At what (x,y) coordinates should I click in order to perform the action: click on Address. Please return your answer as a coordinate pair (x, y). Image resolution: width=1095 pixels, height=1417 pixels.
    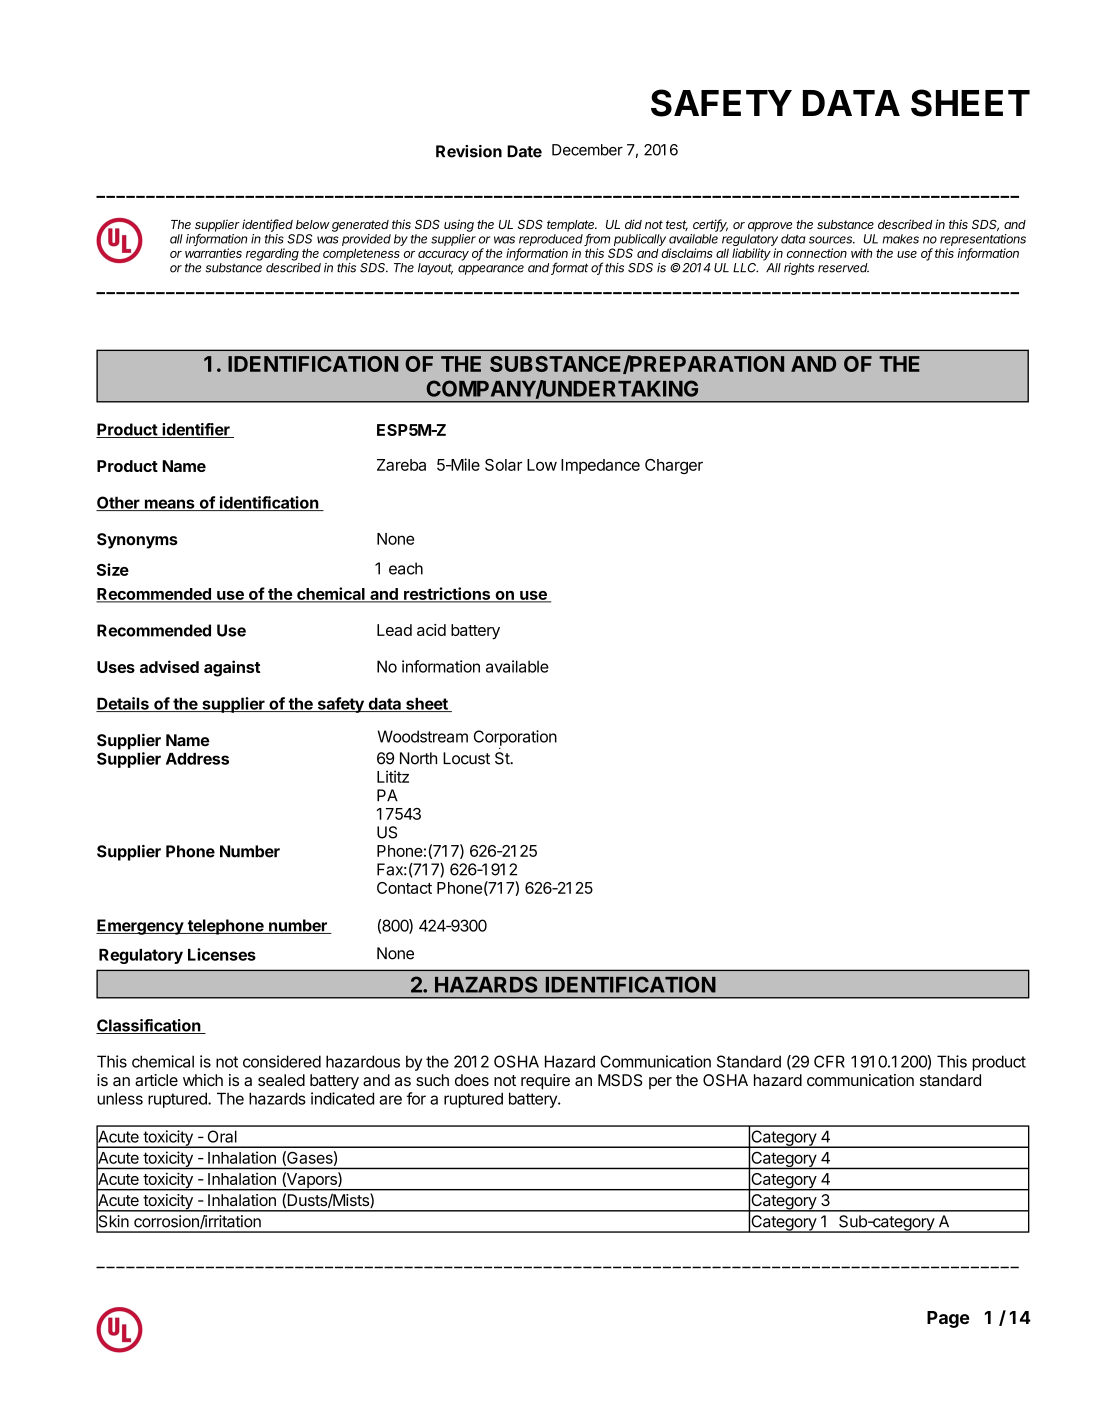
    Looking at the image, I should click on (197, 759).
